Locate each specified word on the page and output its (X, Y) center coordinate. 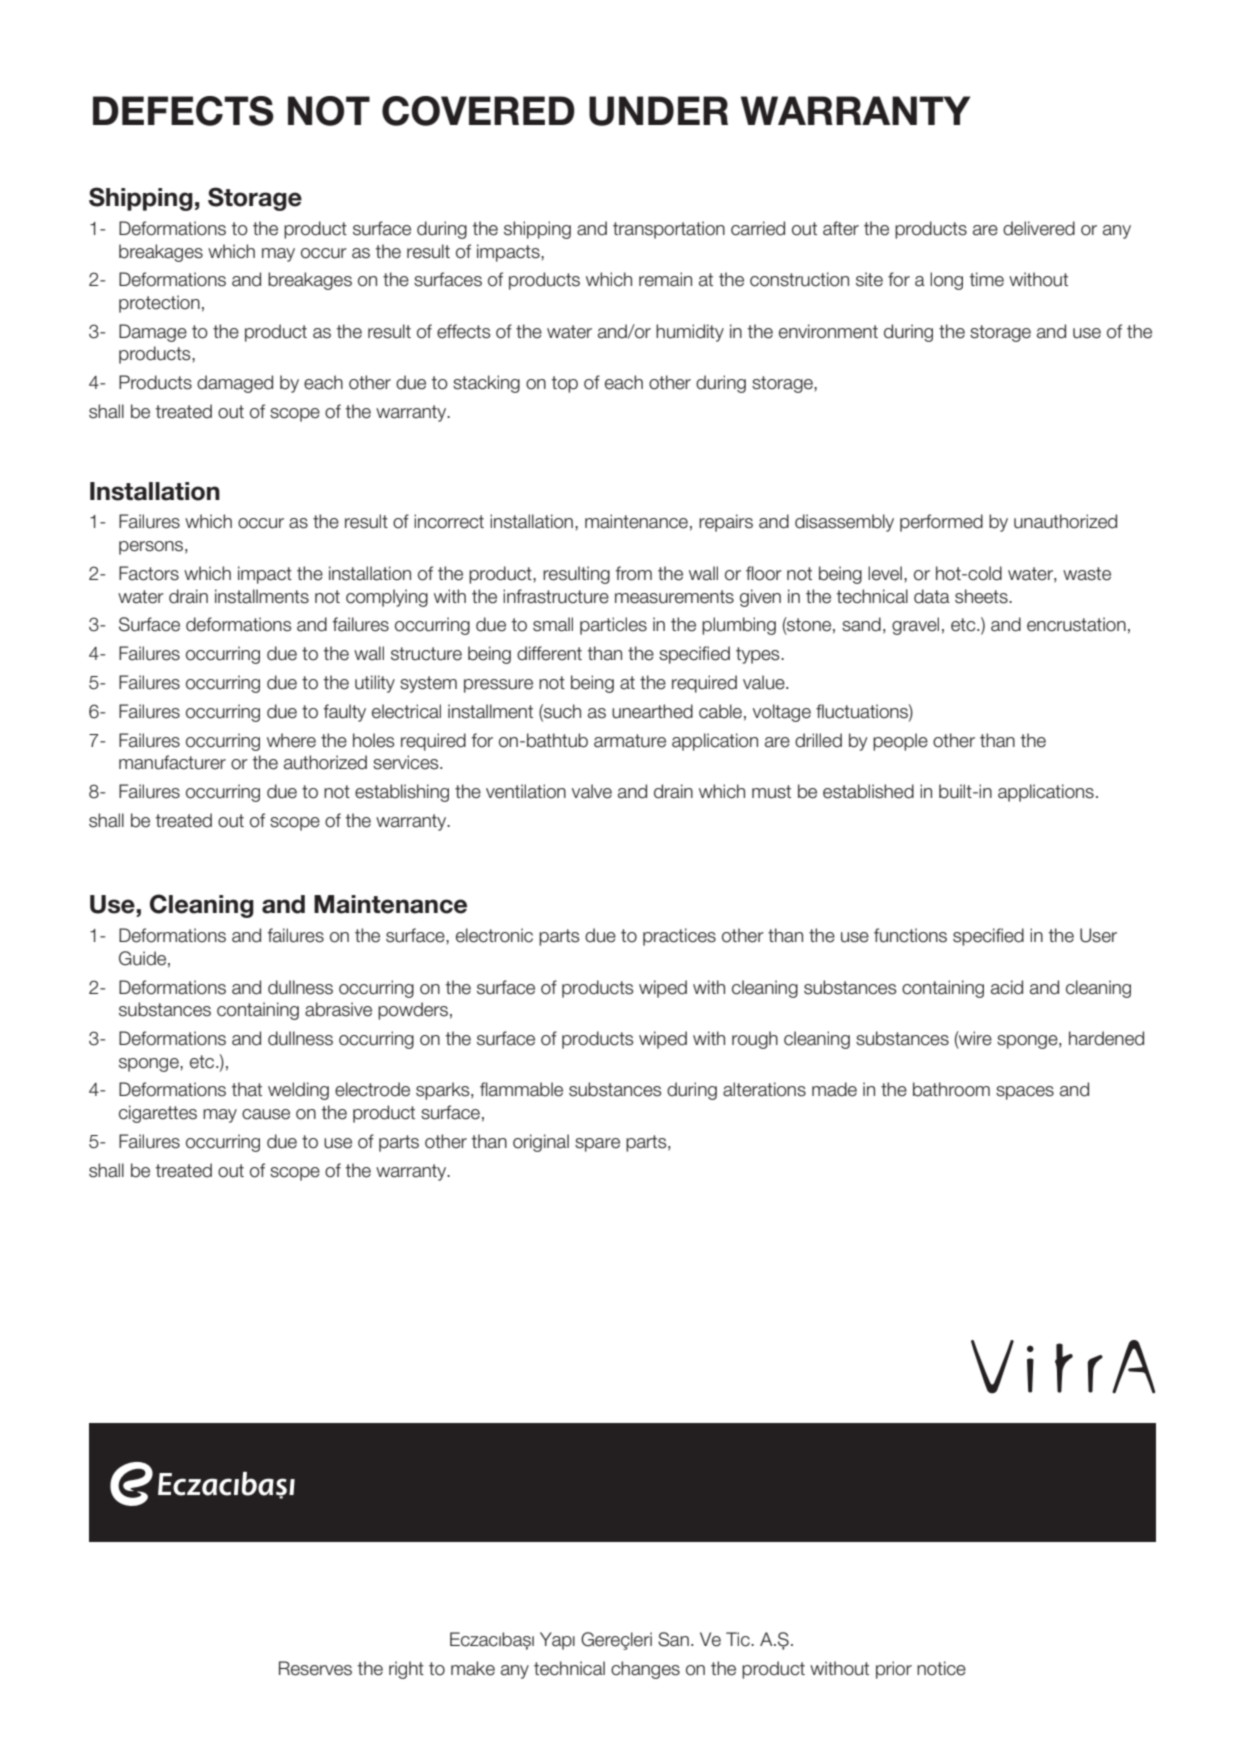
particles (613, 626)
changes (645, 1670)
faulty (344, 713)
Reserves (315, 1668)
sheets (982, 596)
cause (266, 1114)
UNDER (658, 111)
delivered (1039, 228)
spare (597, 1145)
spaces (1025, 1093)
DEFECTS (183, 111)
